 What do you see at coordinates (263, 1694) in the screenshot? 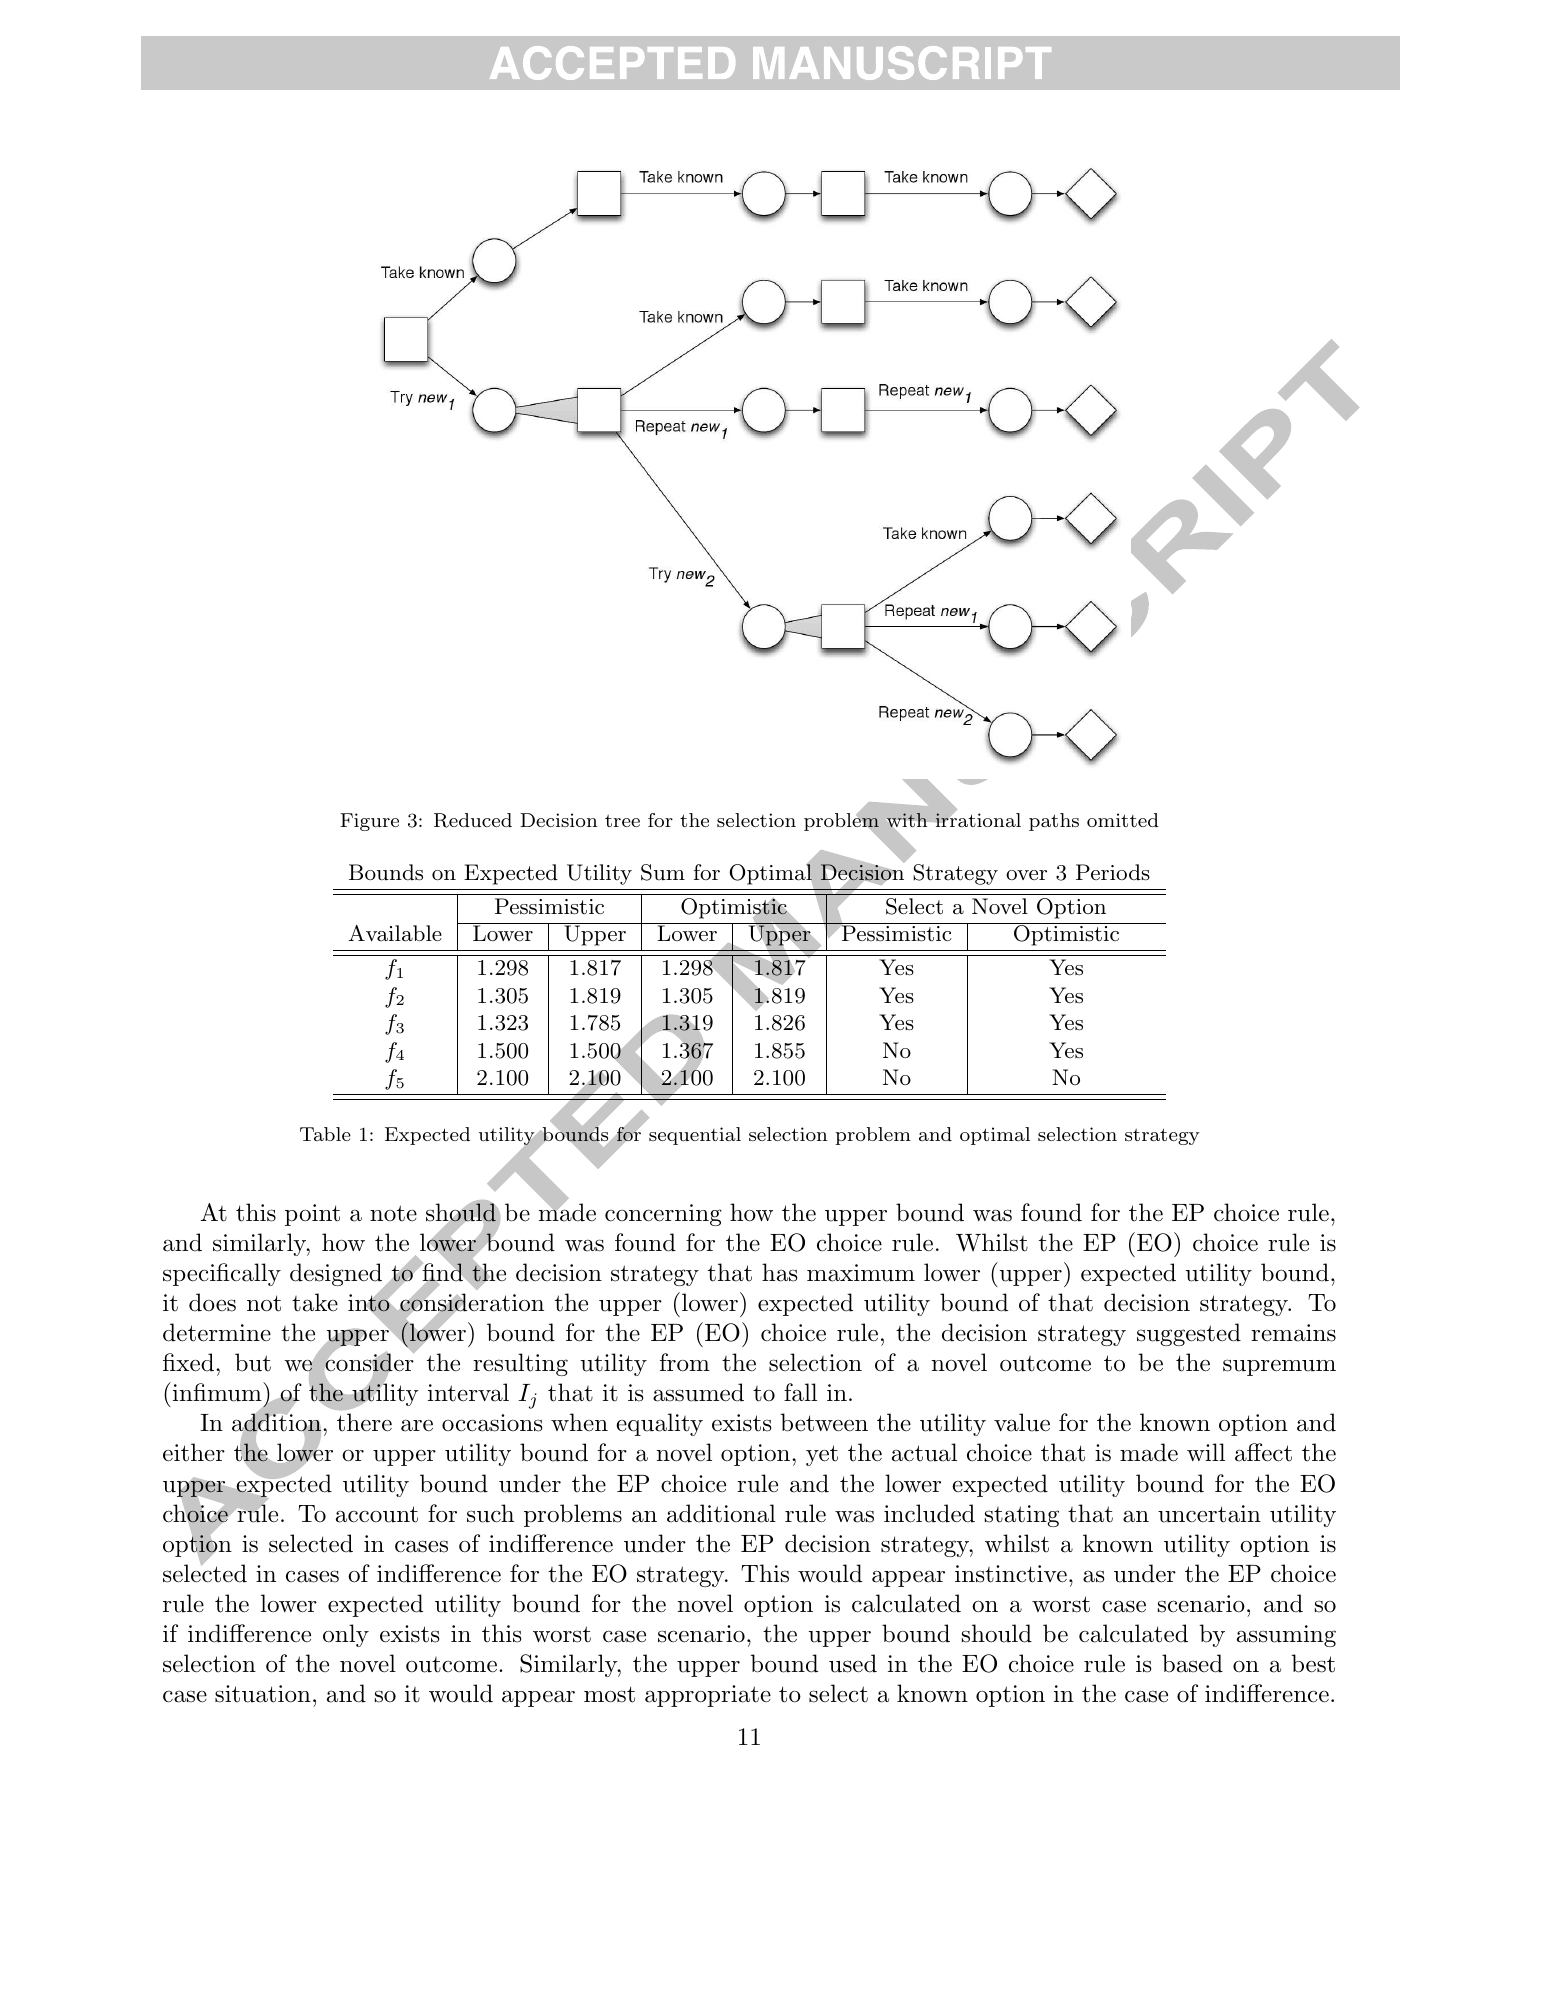
I see `situation` at bounding box center [263, 1694].
